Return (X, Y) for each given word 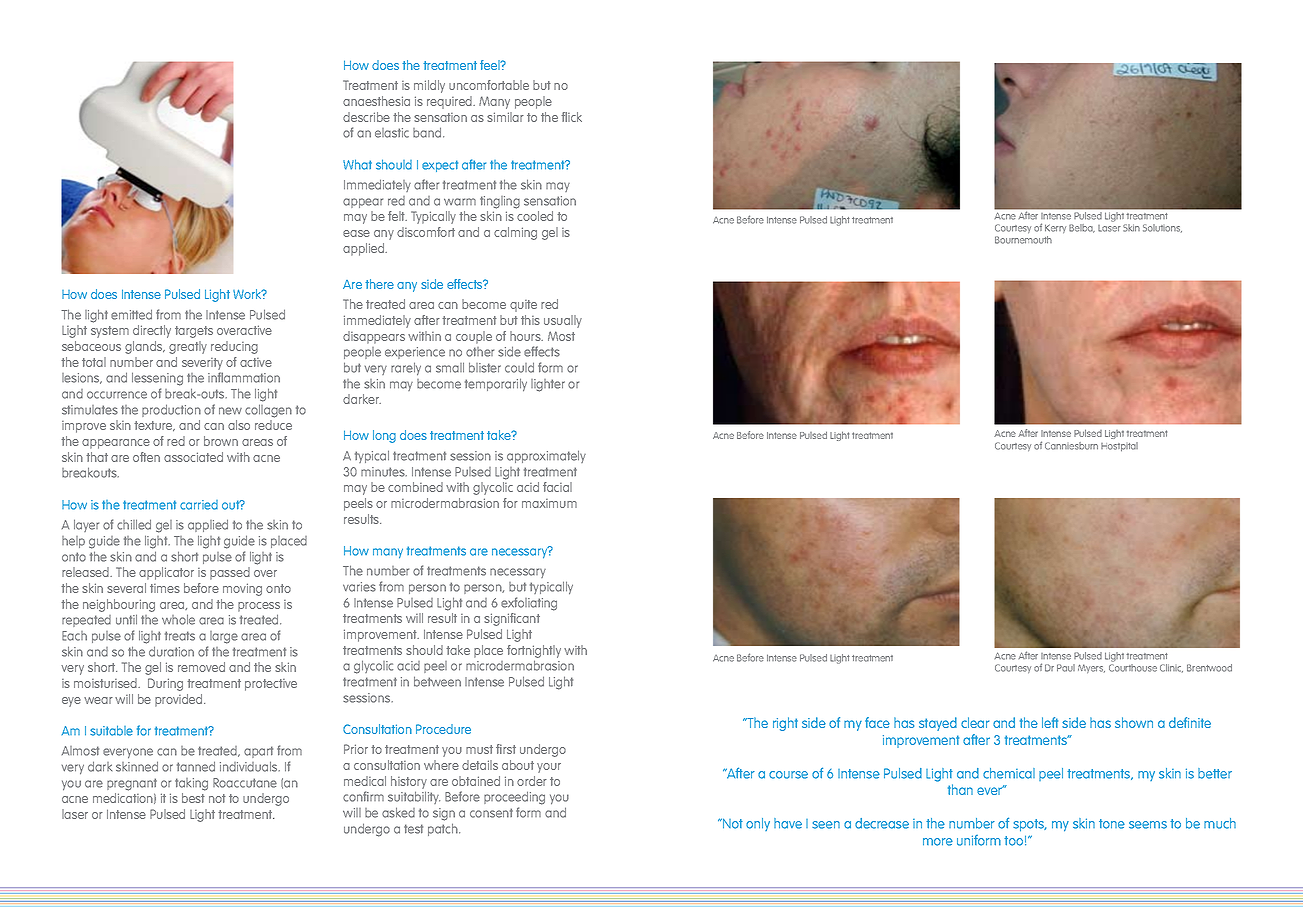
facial (557, 487)
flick (571, 117)
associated (193, 457)
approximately (546, 456)
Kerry (1055, 229)
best (193, 798)
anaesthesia (376, 101)
